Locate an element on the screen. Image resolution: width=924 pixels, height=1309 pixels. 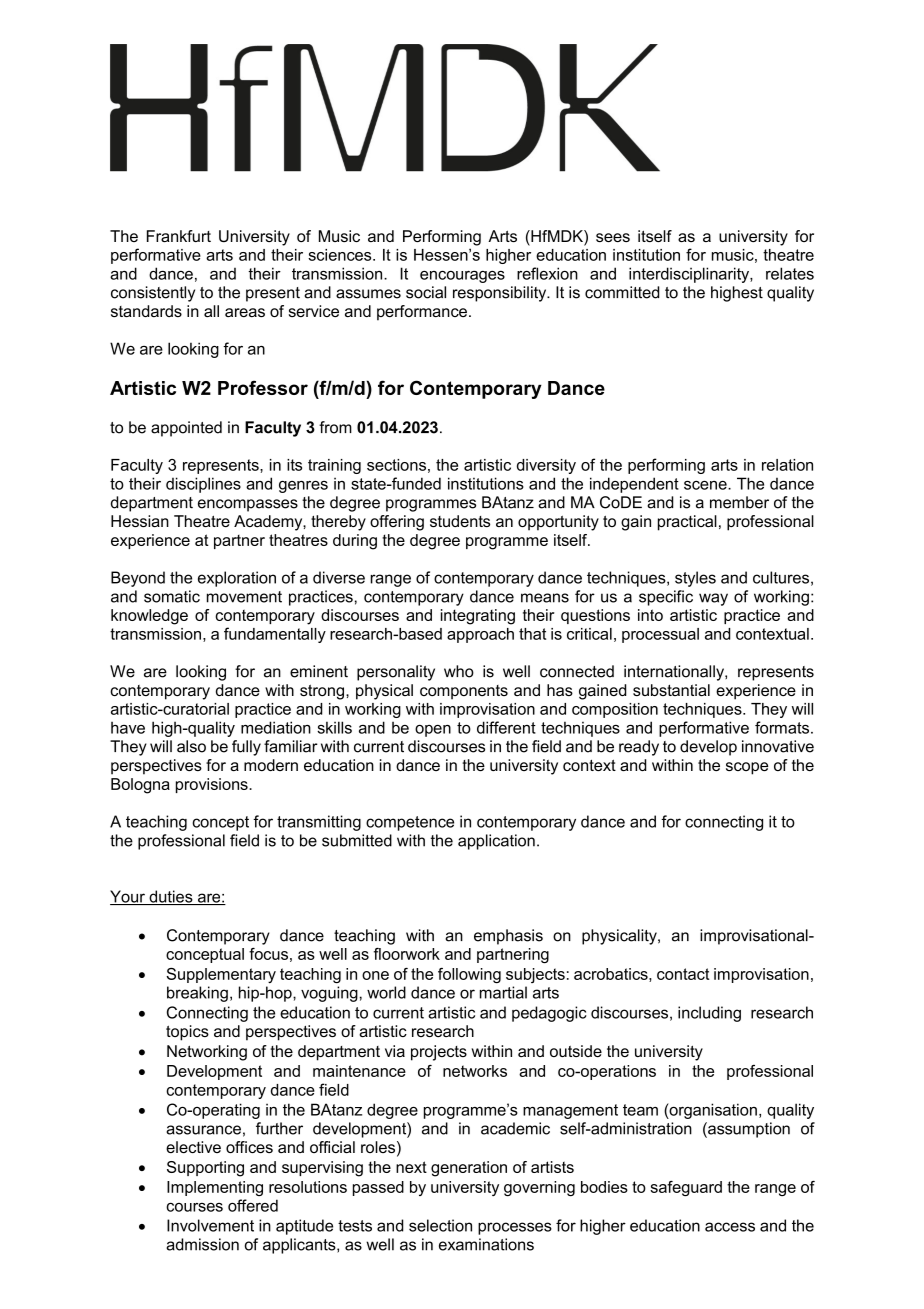
duties is located at coordinates (171, 897).
